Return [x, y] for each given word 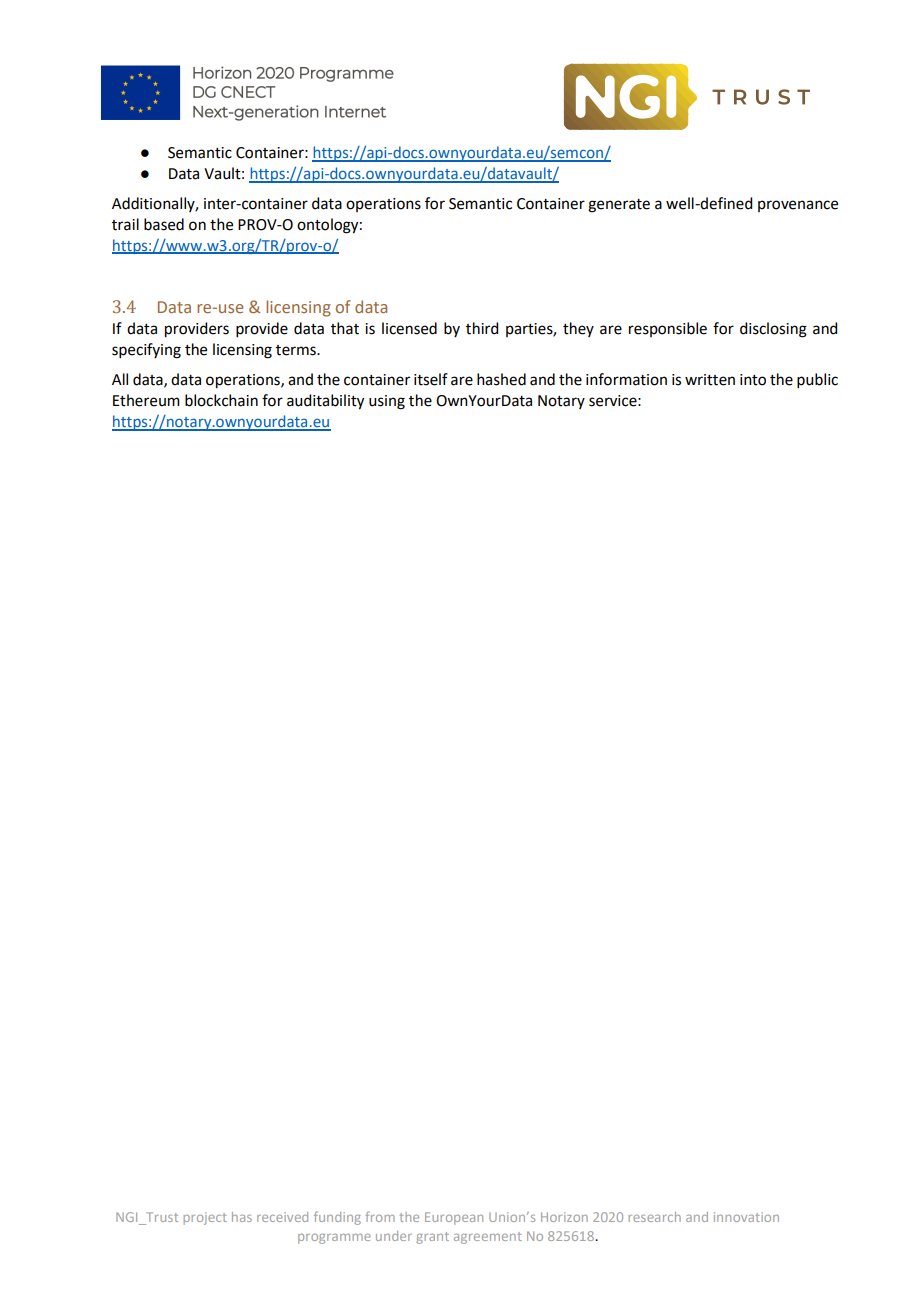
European [454, 1218]
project [205, 1218]
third [482, 328]
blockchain [221, 400]
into [753, 380]
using [387, 402]
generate [619, 206]
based [164, 224]
